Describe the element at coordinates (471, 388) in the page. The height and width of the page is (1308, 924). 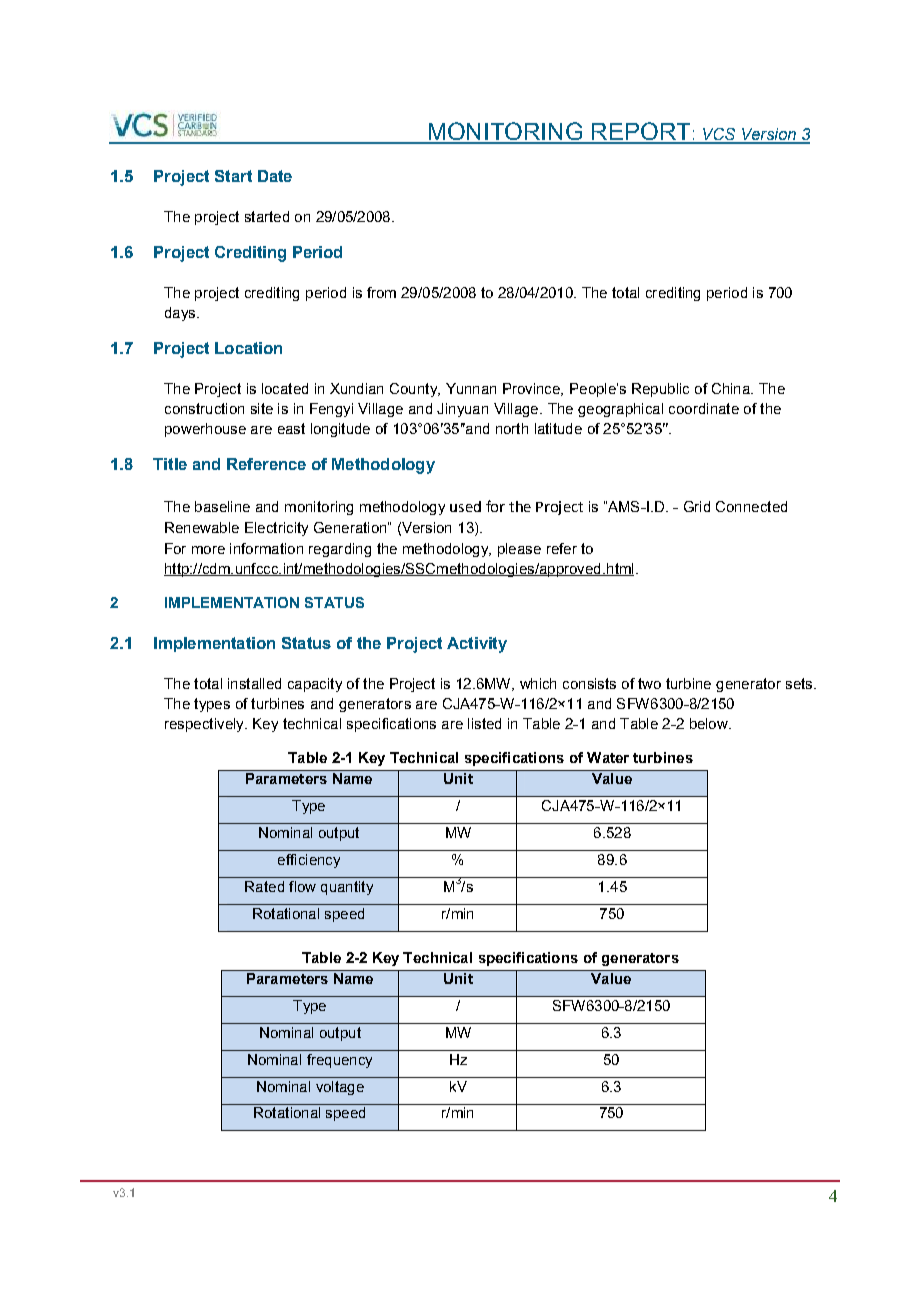
I see `Yunnan` at that location.
